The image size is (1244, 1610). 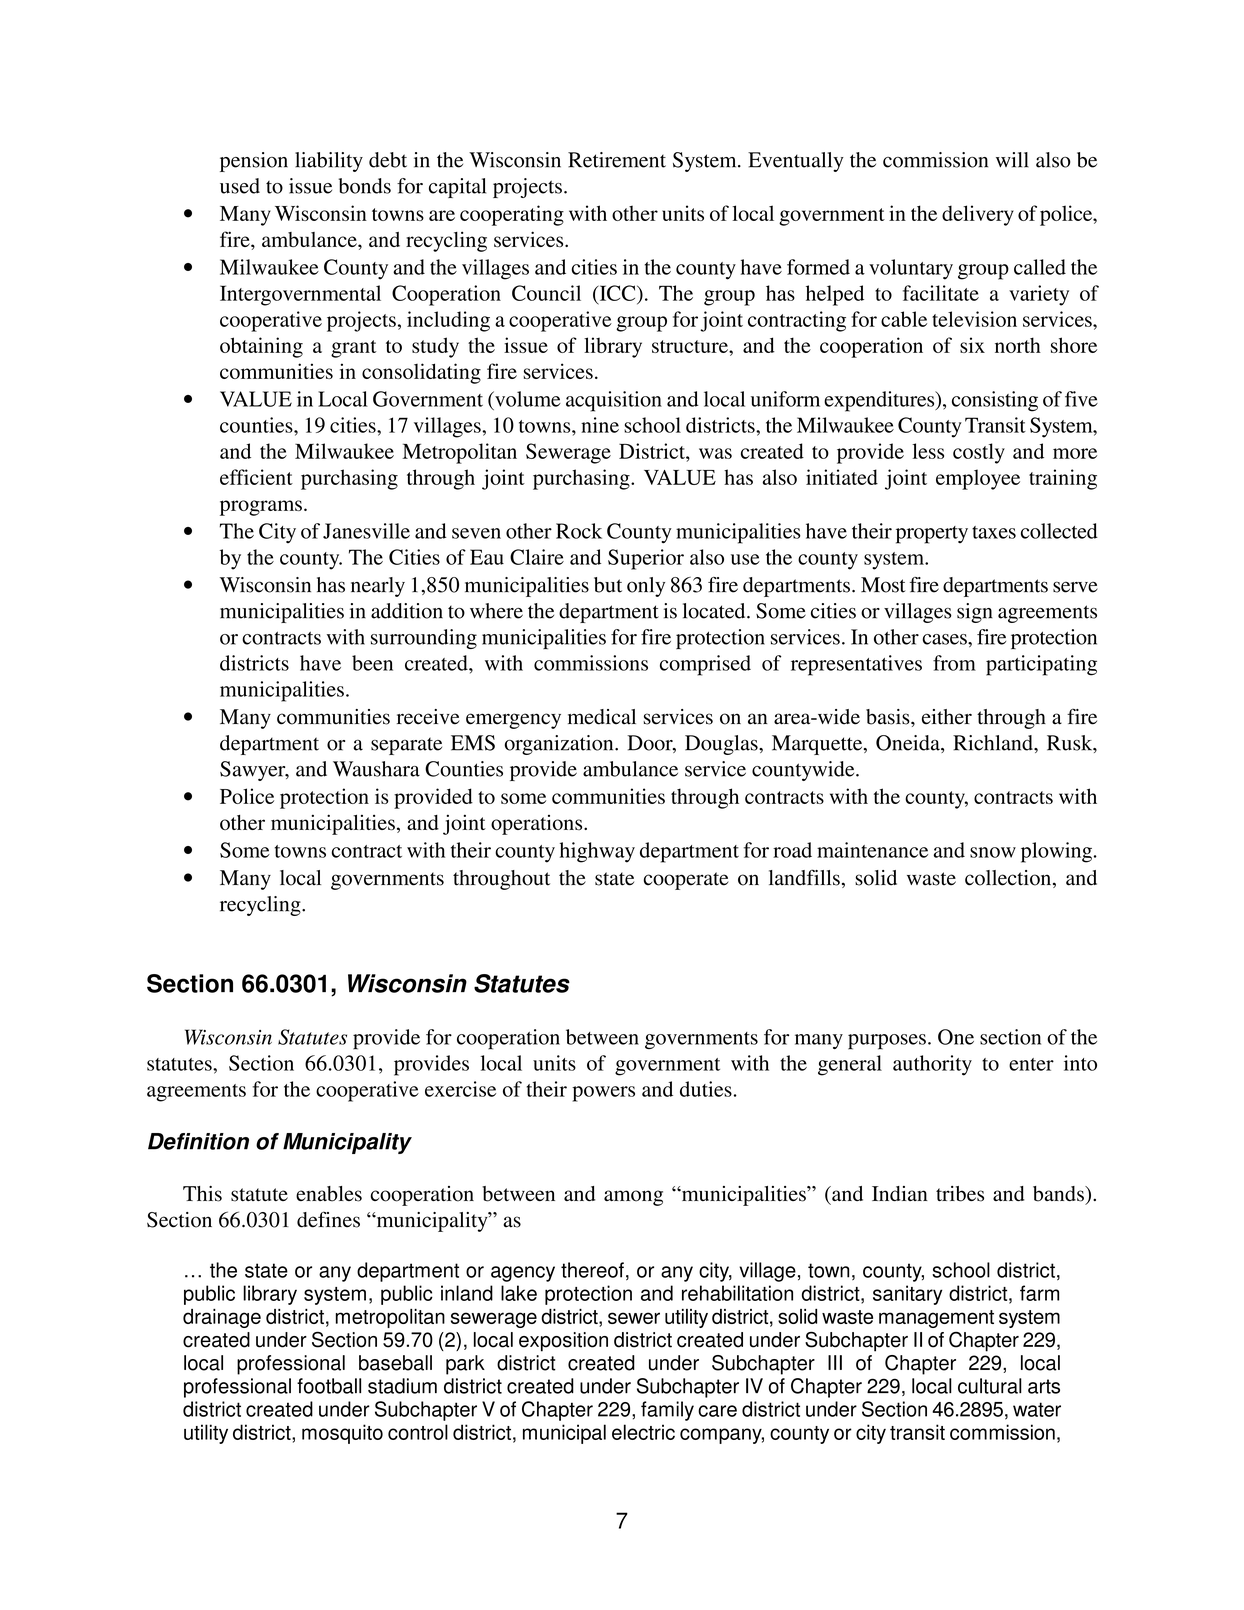 What do you see at coordinates (329, 1386) in the screenshot?
I see `football` at bounding box center [329, 1386].
